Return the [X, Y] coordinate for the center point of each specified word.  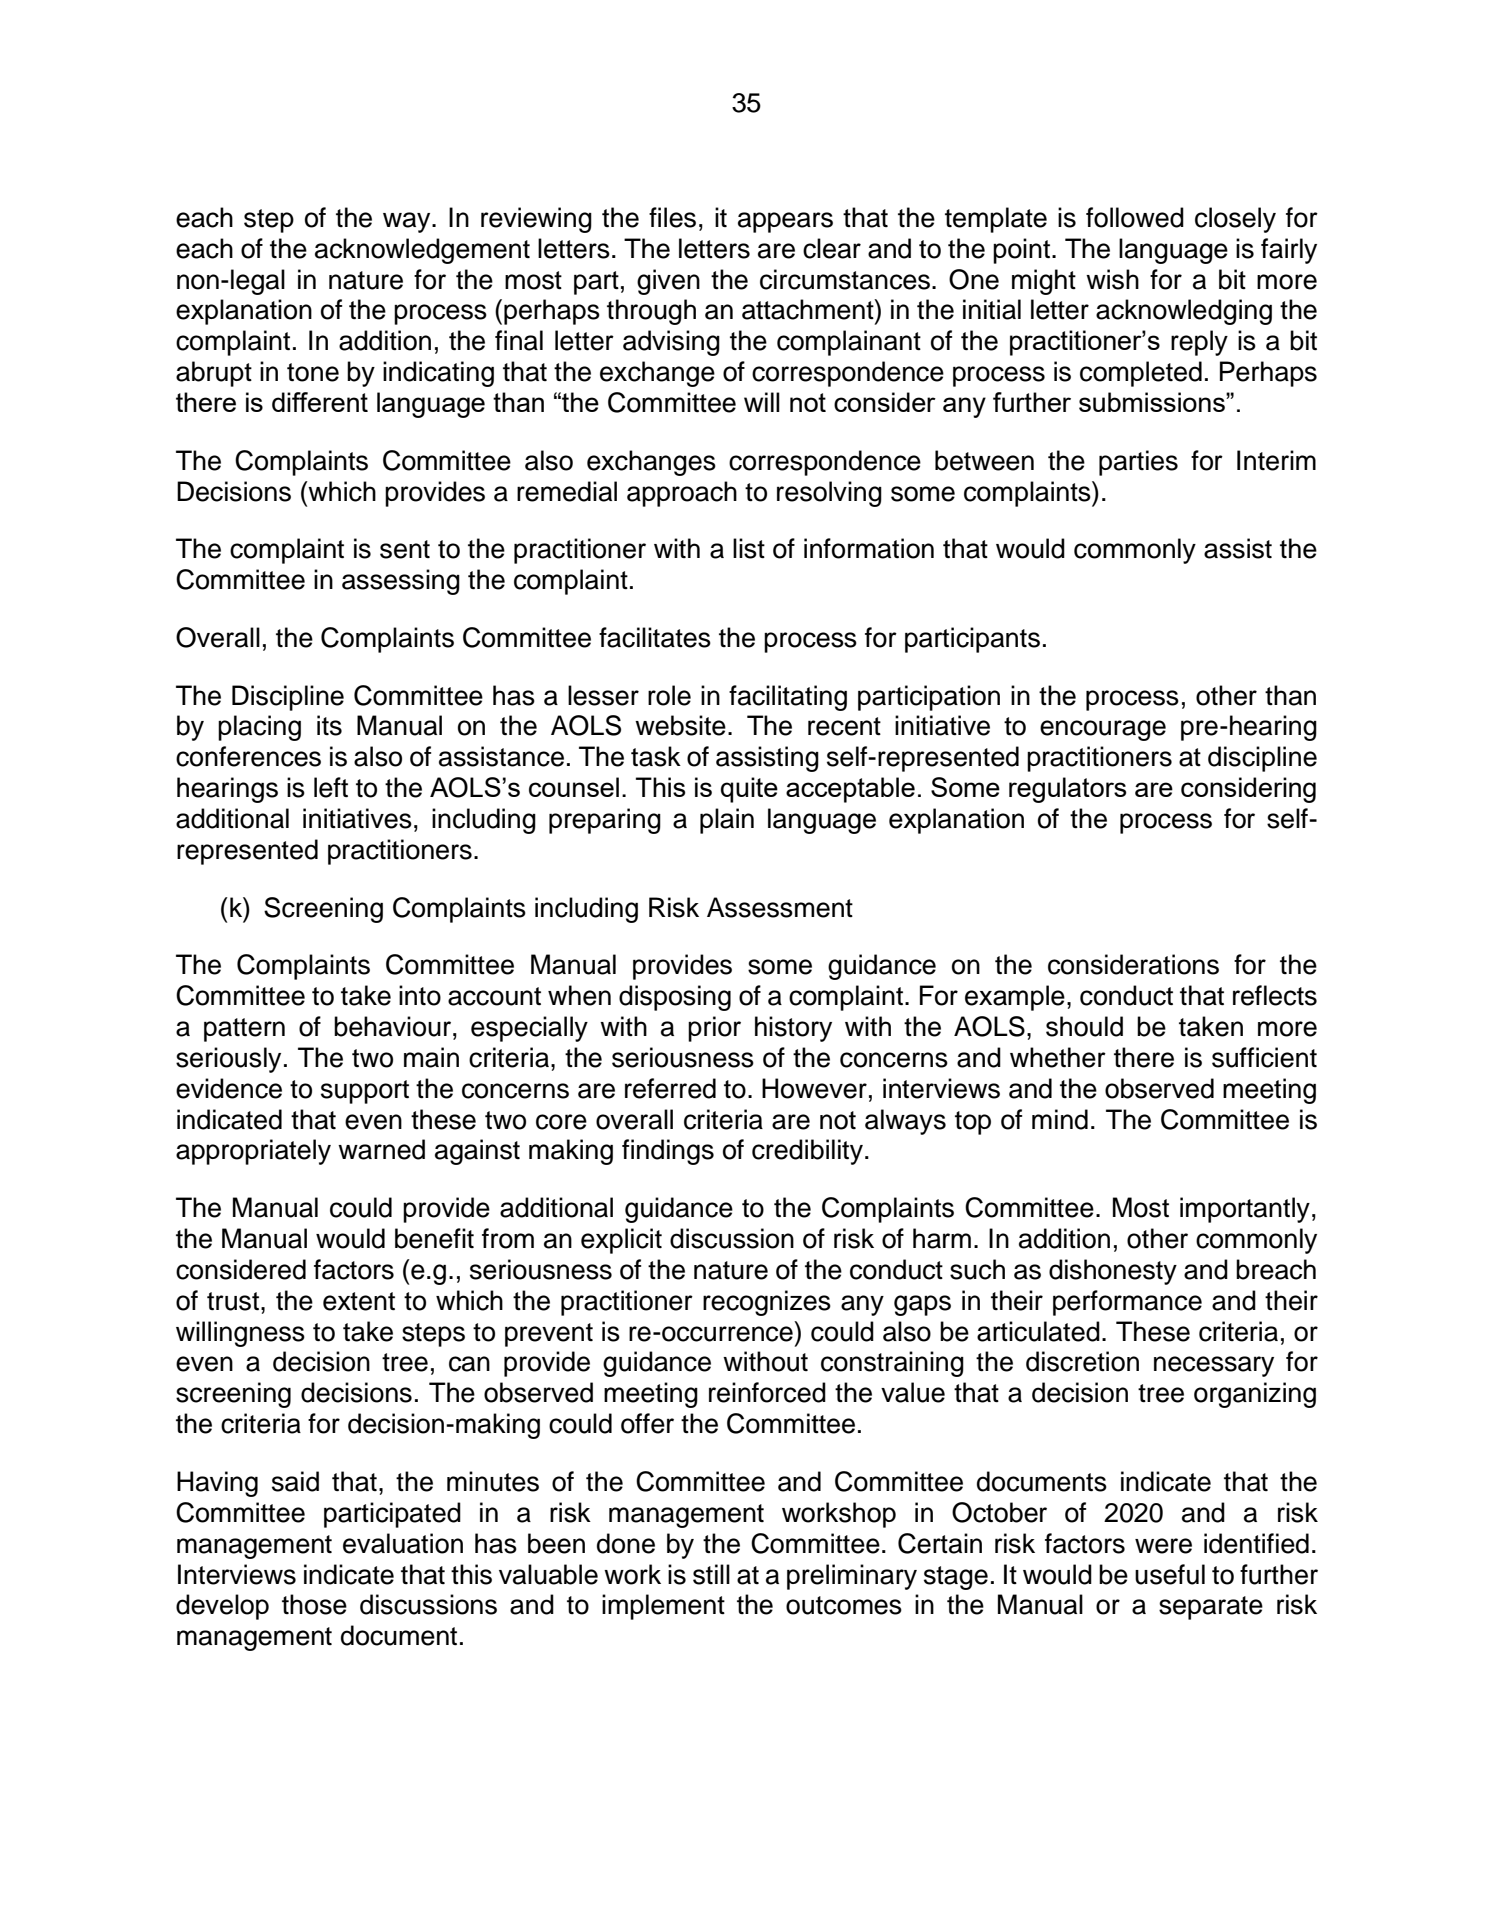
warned [381, 1149]
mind [1060, 1119]
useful [1170, 1574]
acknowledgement [422, 251]
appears [785, 222]
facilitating [788, 698]
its [329, 725]
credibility [807, 1152]
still [711, 1574]
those [314, 1604]
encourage [1103, 730]
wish [1112, 279]
